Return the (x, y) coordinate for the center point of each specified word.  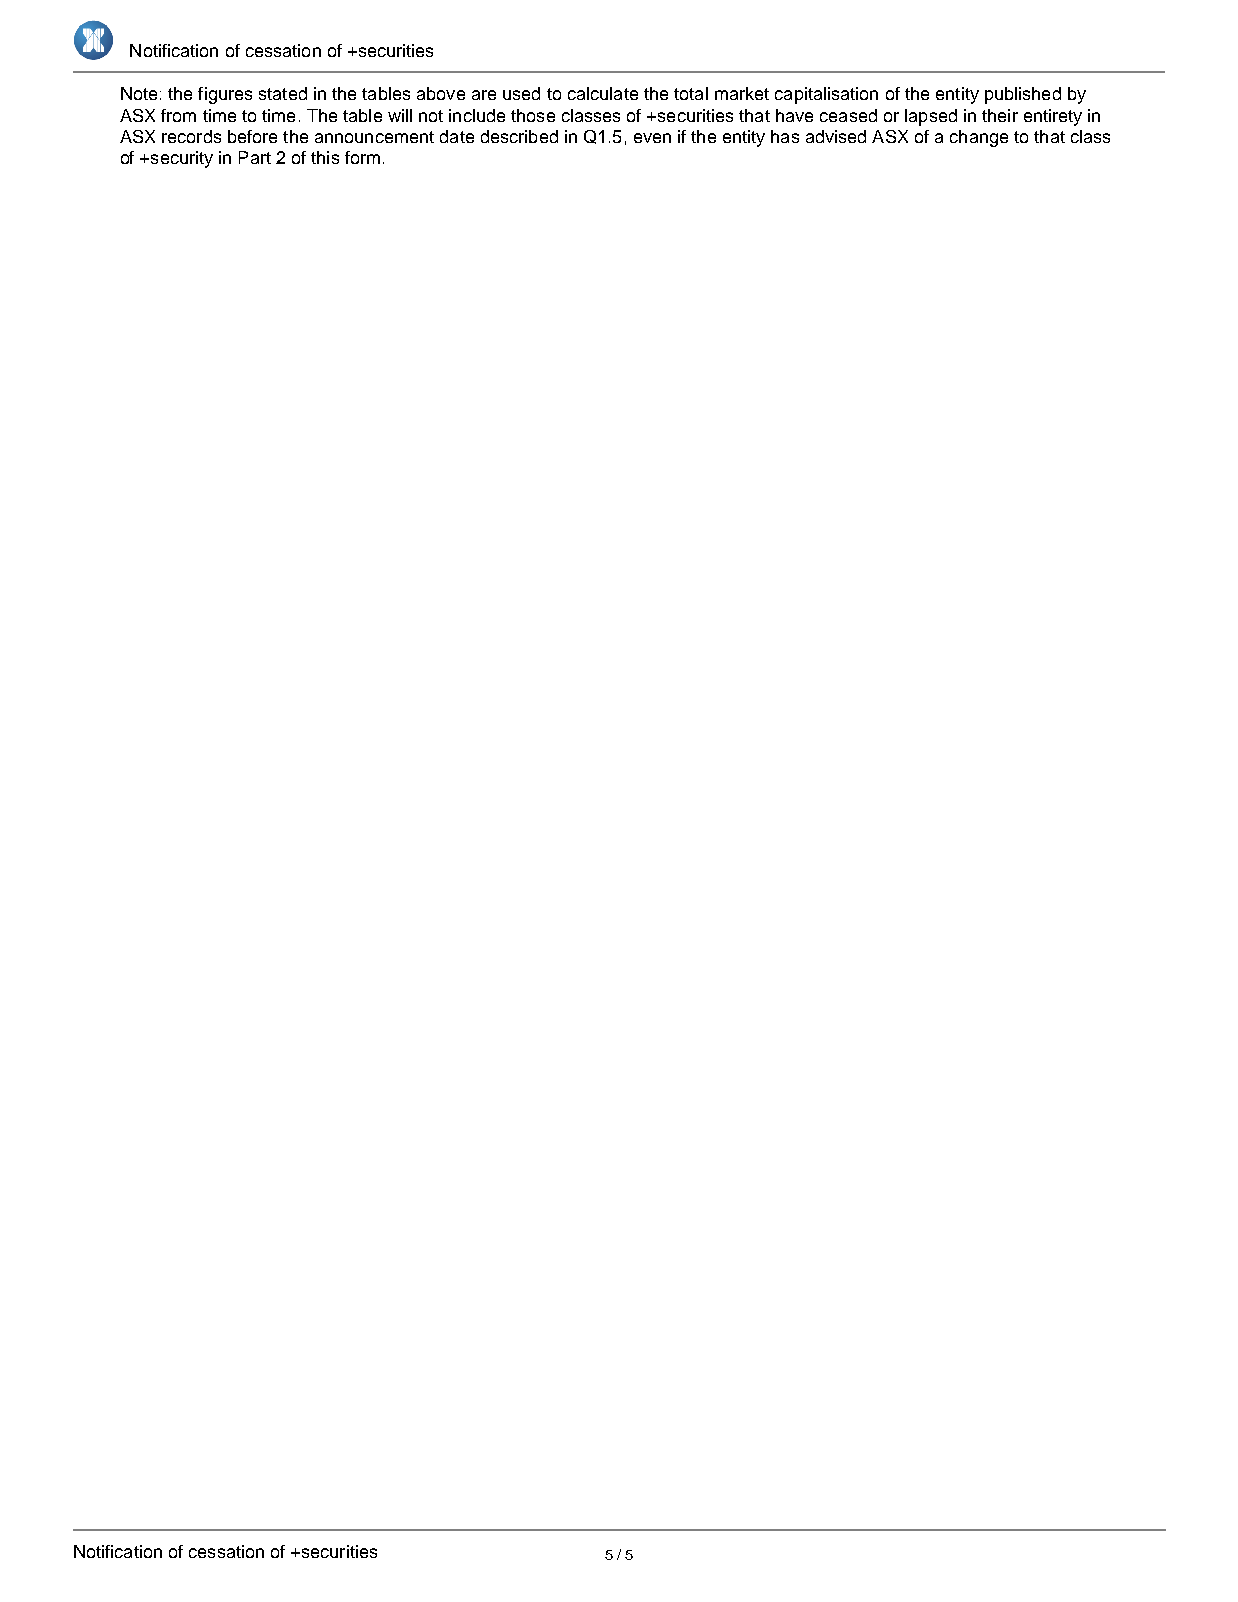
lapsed (931, 117)
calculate (603, 93)
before (252, 136)
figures (225, 95)
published (1023, 95)
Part (255, 157)
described (519, 136)
